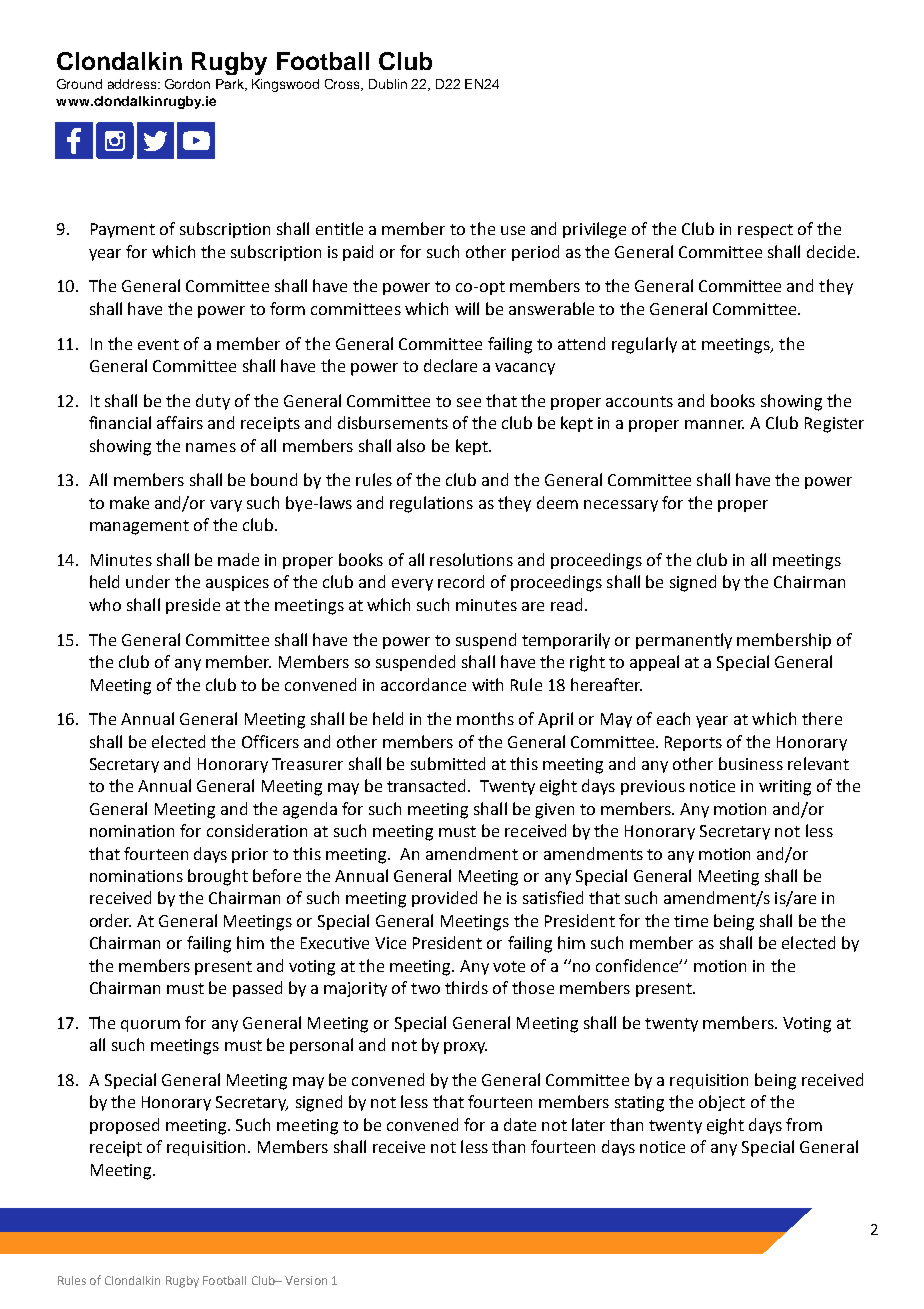 The height and width of the screenshot is (1309, 924). What do you see at coordinates (431, 504) in the screenshot?
I see `regulations` at bounding box center [431, 504].
